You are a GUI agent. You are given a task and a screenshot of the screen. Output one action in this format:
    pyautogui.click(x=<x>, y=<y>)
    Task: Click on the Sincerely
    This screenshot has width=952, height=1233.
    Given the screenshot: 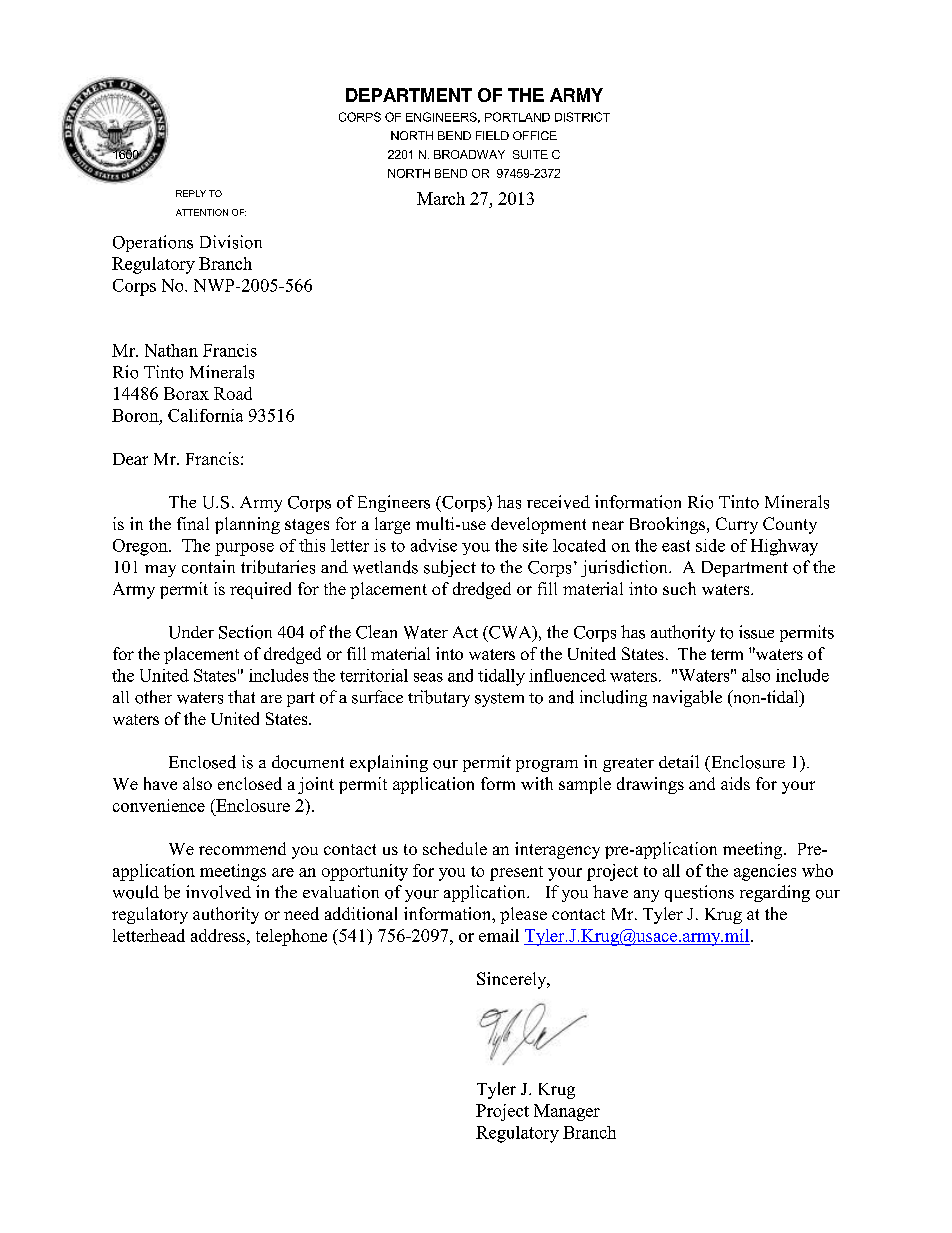 What is the action you would take?
    pyautogui.click(x=513, y=980)
